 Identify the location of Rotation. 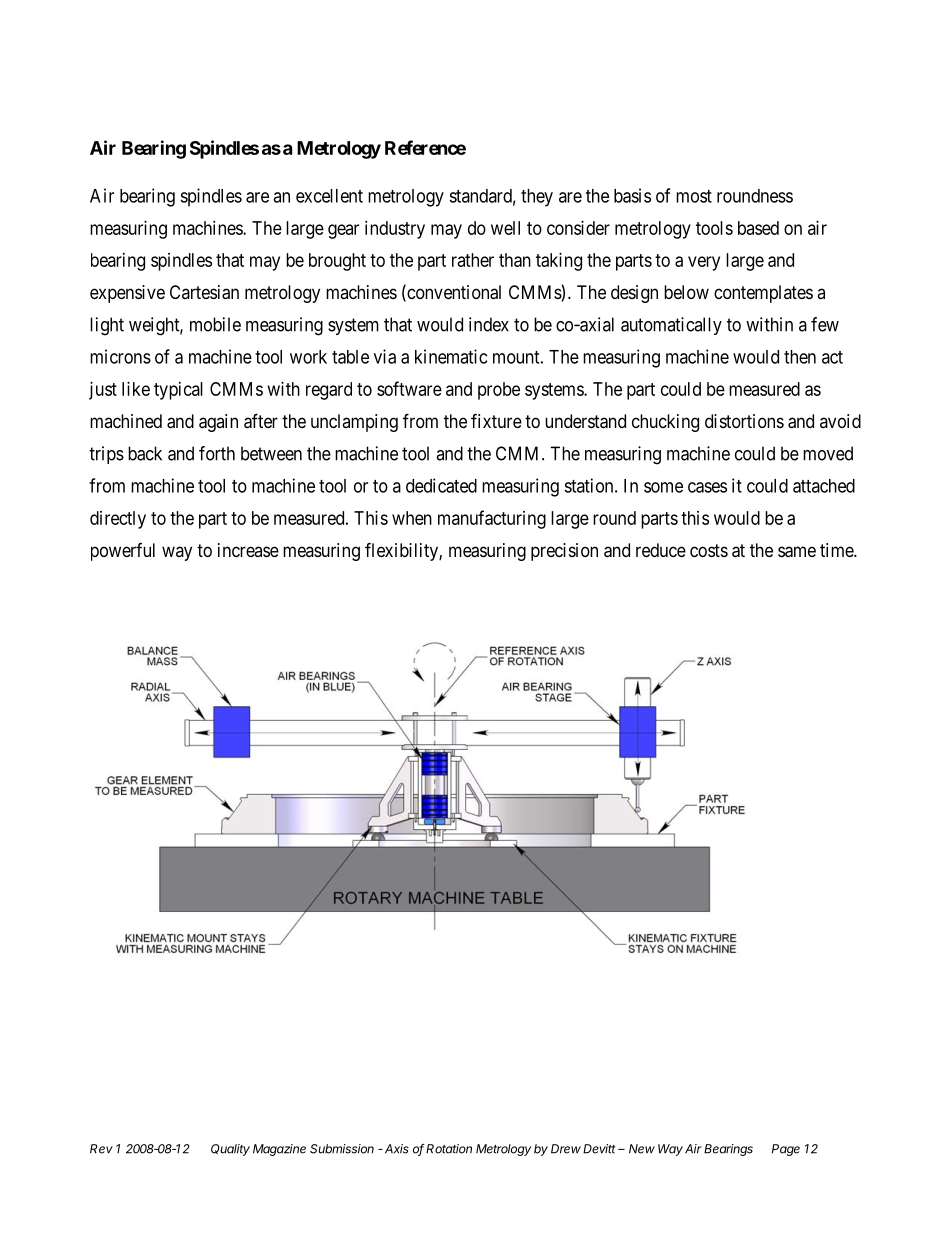
(449, 1149).
